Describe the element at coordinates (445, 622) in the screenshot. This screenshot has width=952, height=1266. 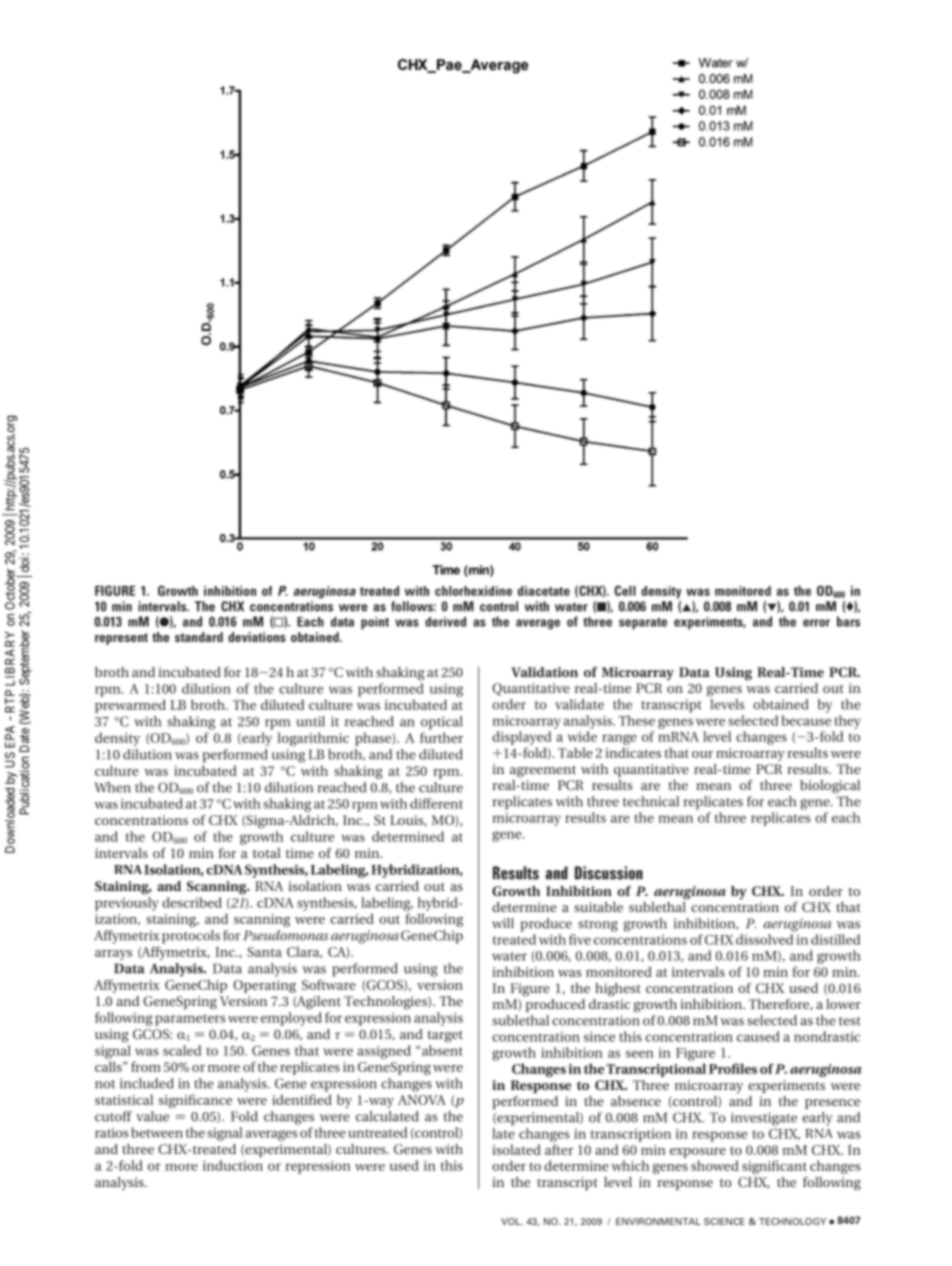
I see `derived` at that location.
